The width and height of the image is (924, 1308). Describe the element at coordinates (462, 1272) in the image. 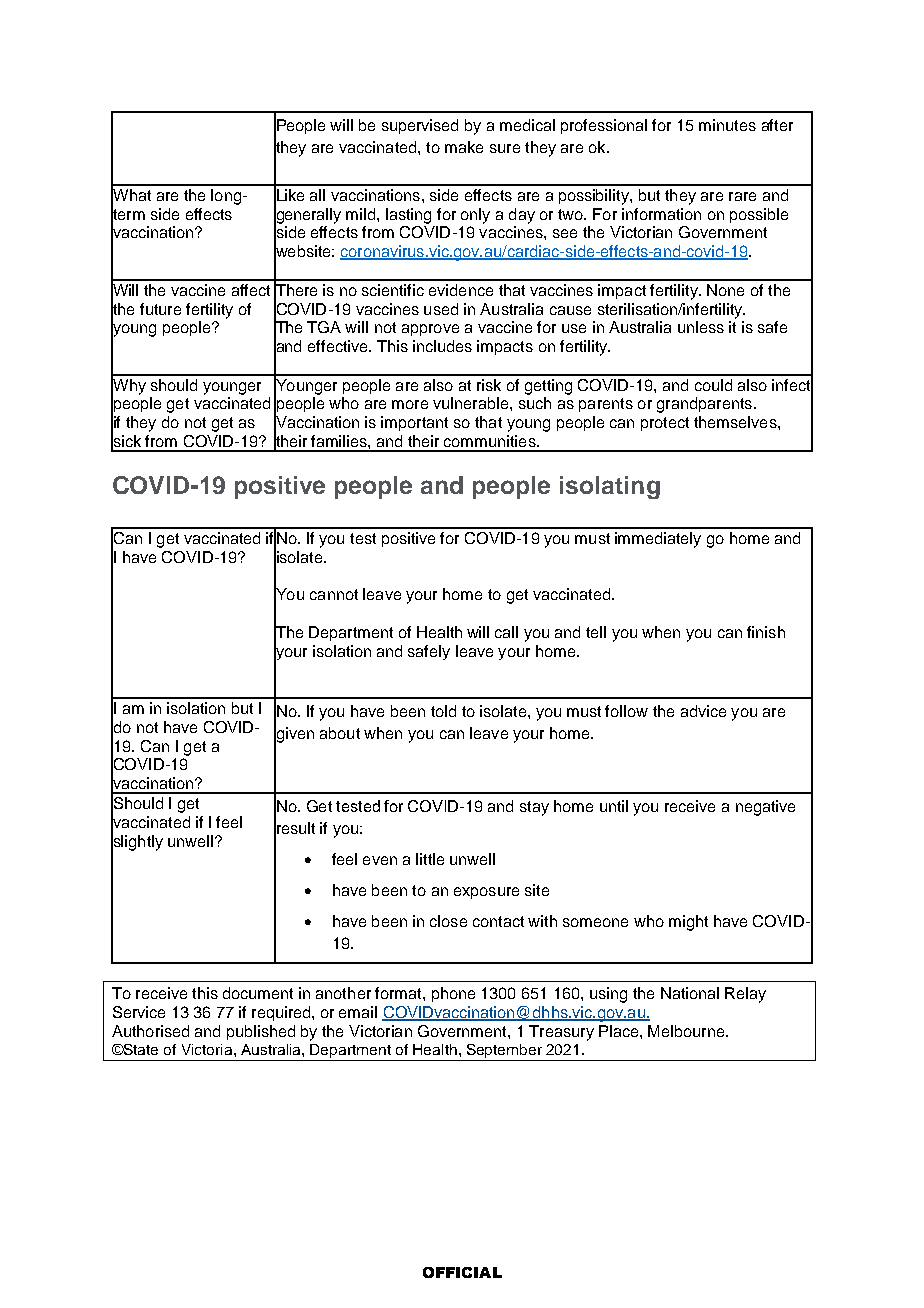

I see `OFFICIAL` at that location.
